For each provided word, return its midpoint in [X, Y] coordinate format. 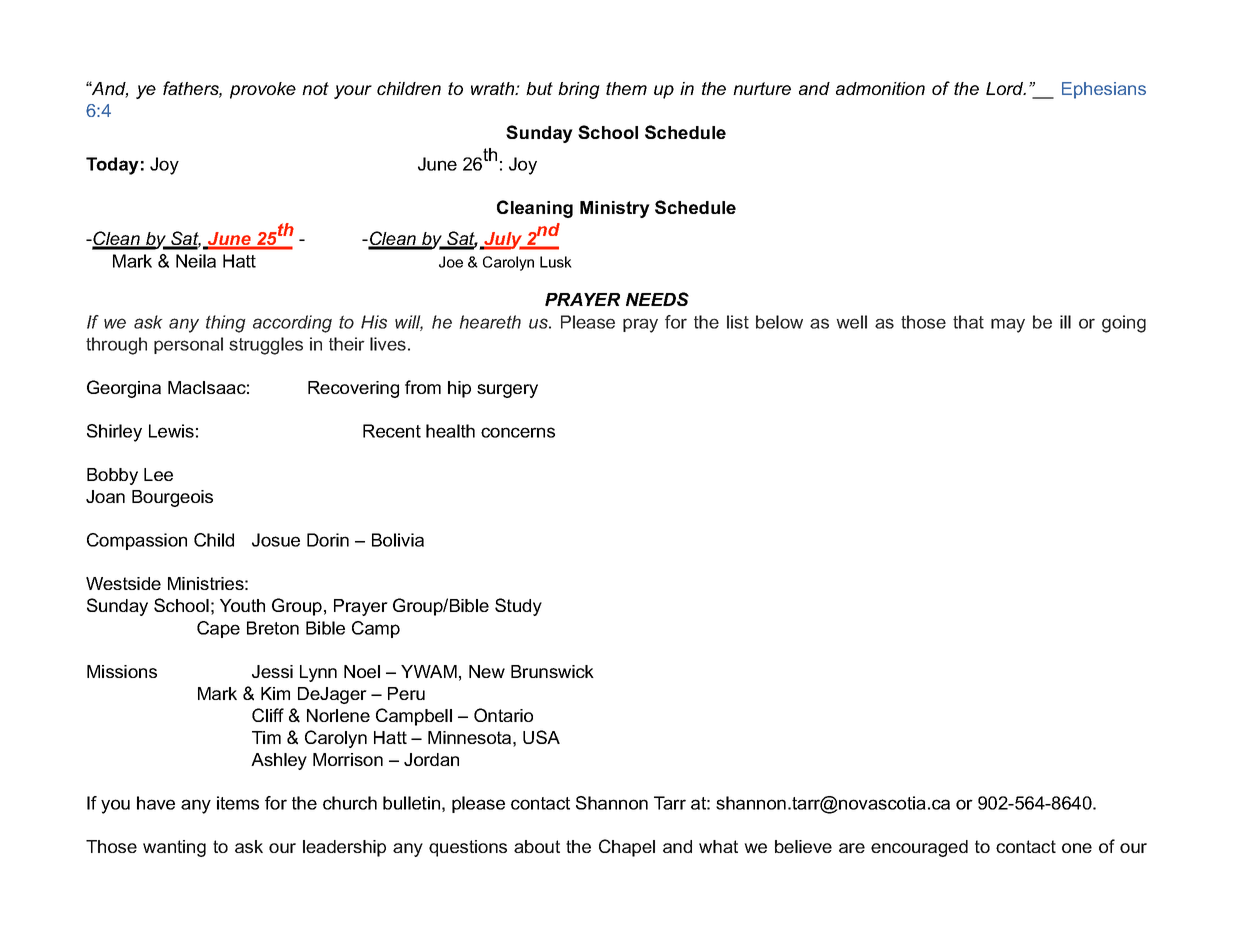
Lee [158, 474]
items [238, 803]
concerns [518, 432]
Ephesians [1104, 90]
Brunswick [552, 671]
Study [518, 607]
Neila [196, 261]
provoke [263, 90]
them [626, 88]
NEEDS [657, 299]
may [1008, 325]
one [1077, 848]
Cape [218, 629]
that [968, 322]
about [537, 846]
